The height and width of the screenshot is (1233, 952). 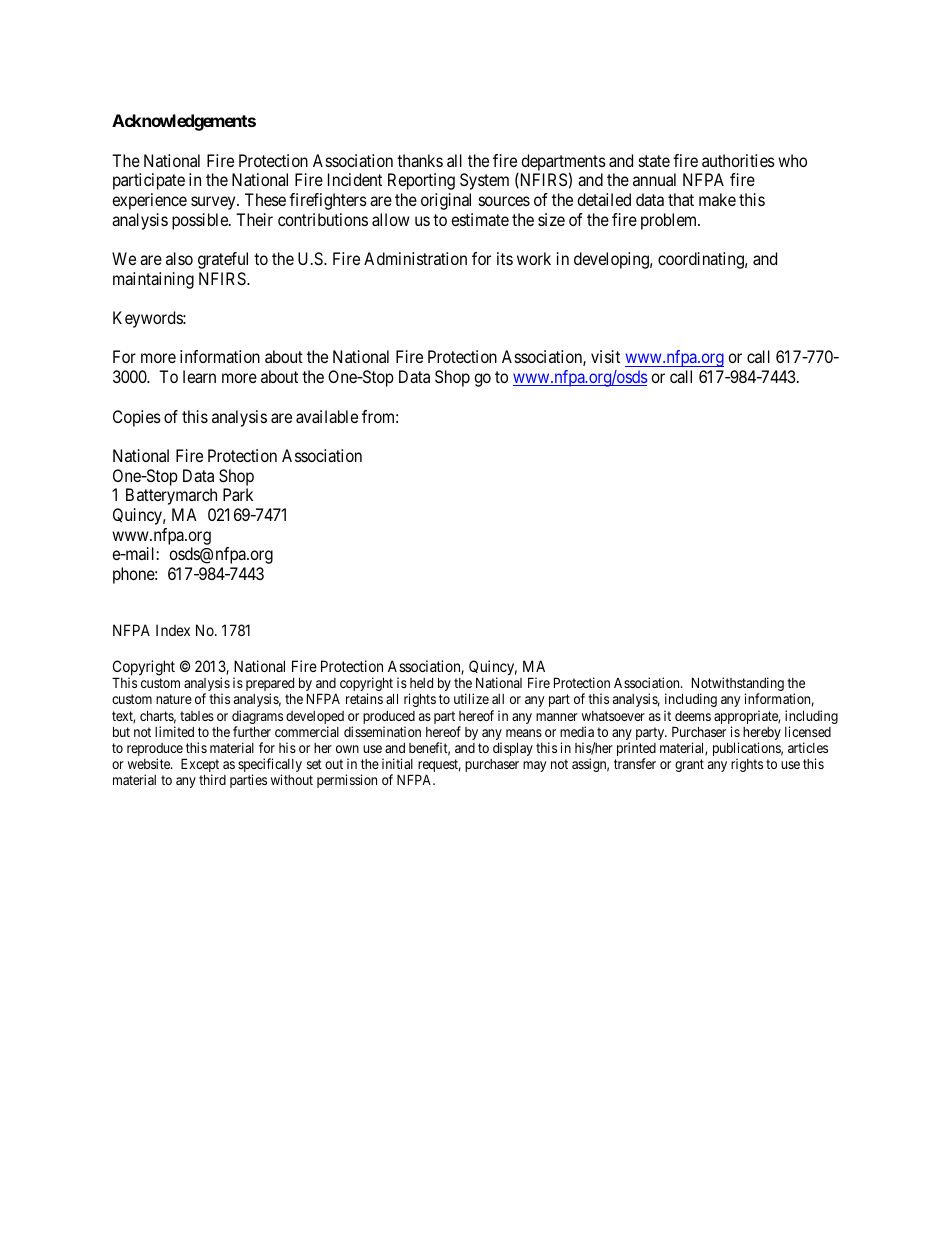 I want to click on survey, so click(x=214, y=203).
